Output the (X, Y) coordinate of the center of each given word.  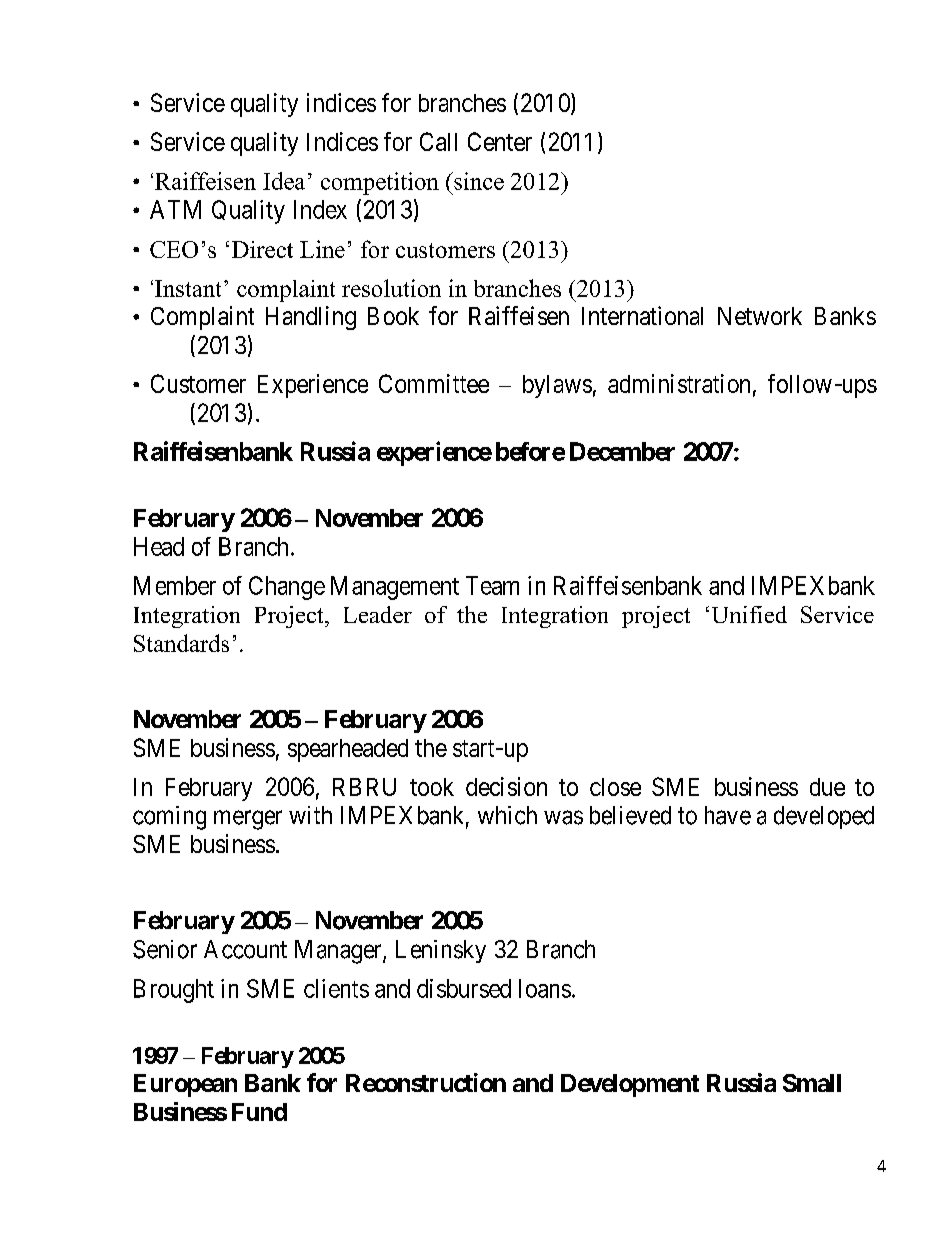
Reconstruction (426, 1082)
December (622, 451)
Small (812, 1083)
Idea (284, 181)
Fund (259, 1112)
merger (248, 820)
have (728, 815)
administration (679, 383)
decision (506, 786)
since (478, 181)
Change (287, 588)
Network (760, 316)
